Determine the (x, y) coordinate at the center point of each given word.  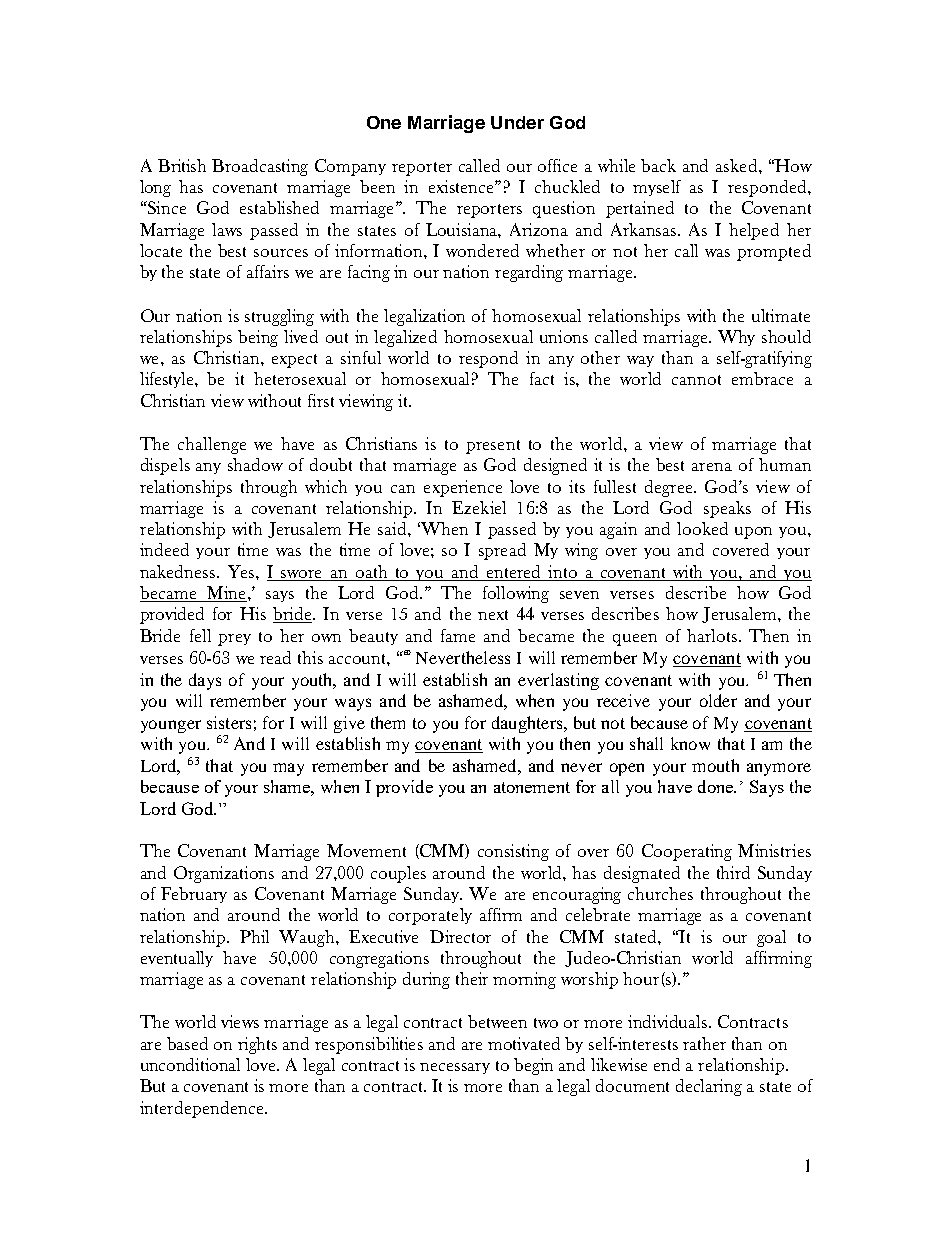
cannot (696, 380)
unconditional (190, 1064)
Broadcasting (260, 167)
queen (635, 640)
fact (542, 378)
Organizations (224, 874)
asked (738, 165)
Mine (226, 594)
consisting (513, 852)
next (493, 615)
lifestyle (168, 380)
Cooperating (687, 852)
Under (517, 122)
